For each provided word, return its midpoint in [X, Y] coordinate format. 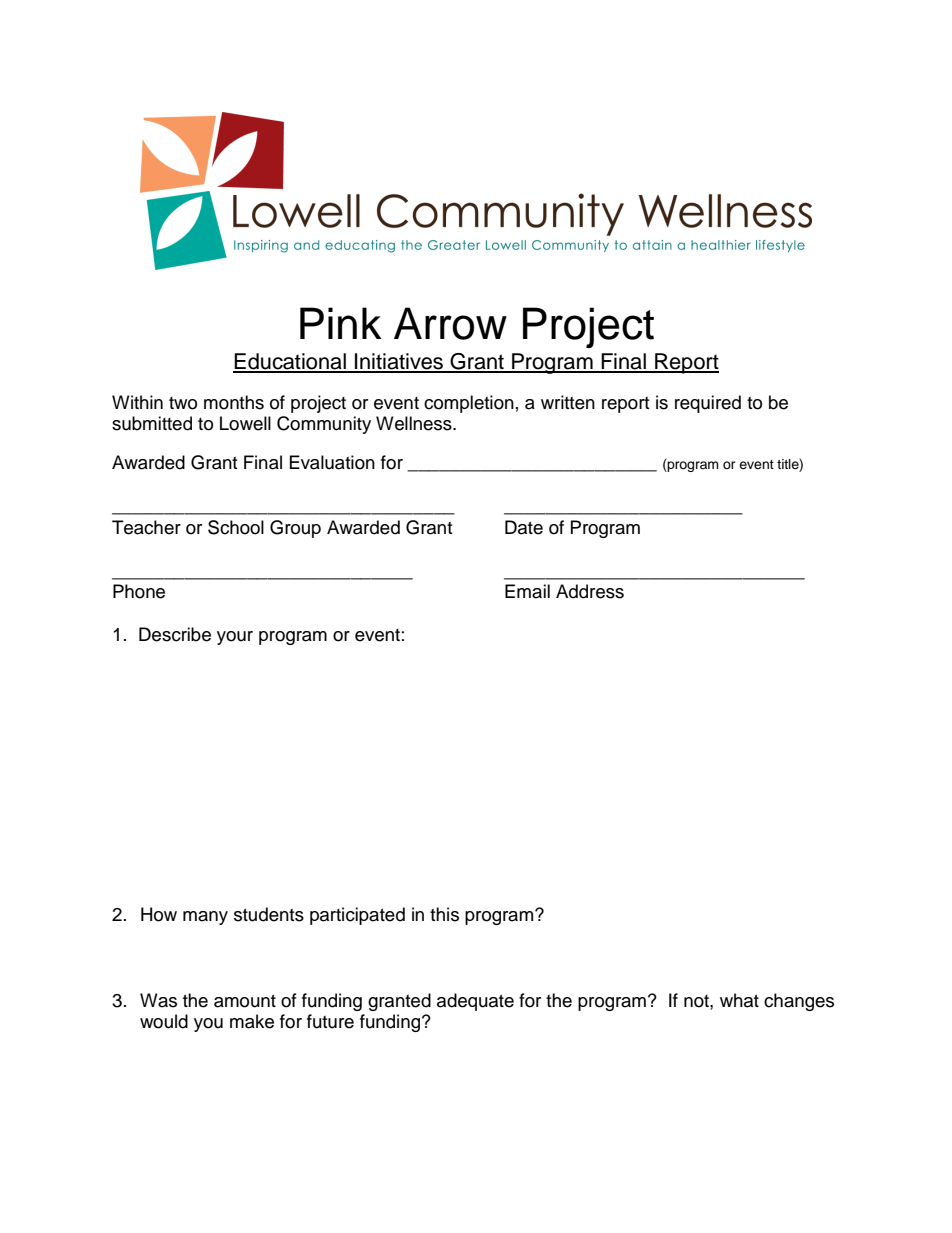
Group [295, 529]
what [739, 1000]
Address [590, 591]
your [235, 638]
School [236, 527]
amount [245, 1001]
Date [524, 527]
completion [469, 404]
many [205, 918]
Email [527, 591]
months [234, 402]
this [444, 914]
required [708, 404]
